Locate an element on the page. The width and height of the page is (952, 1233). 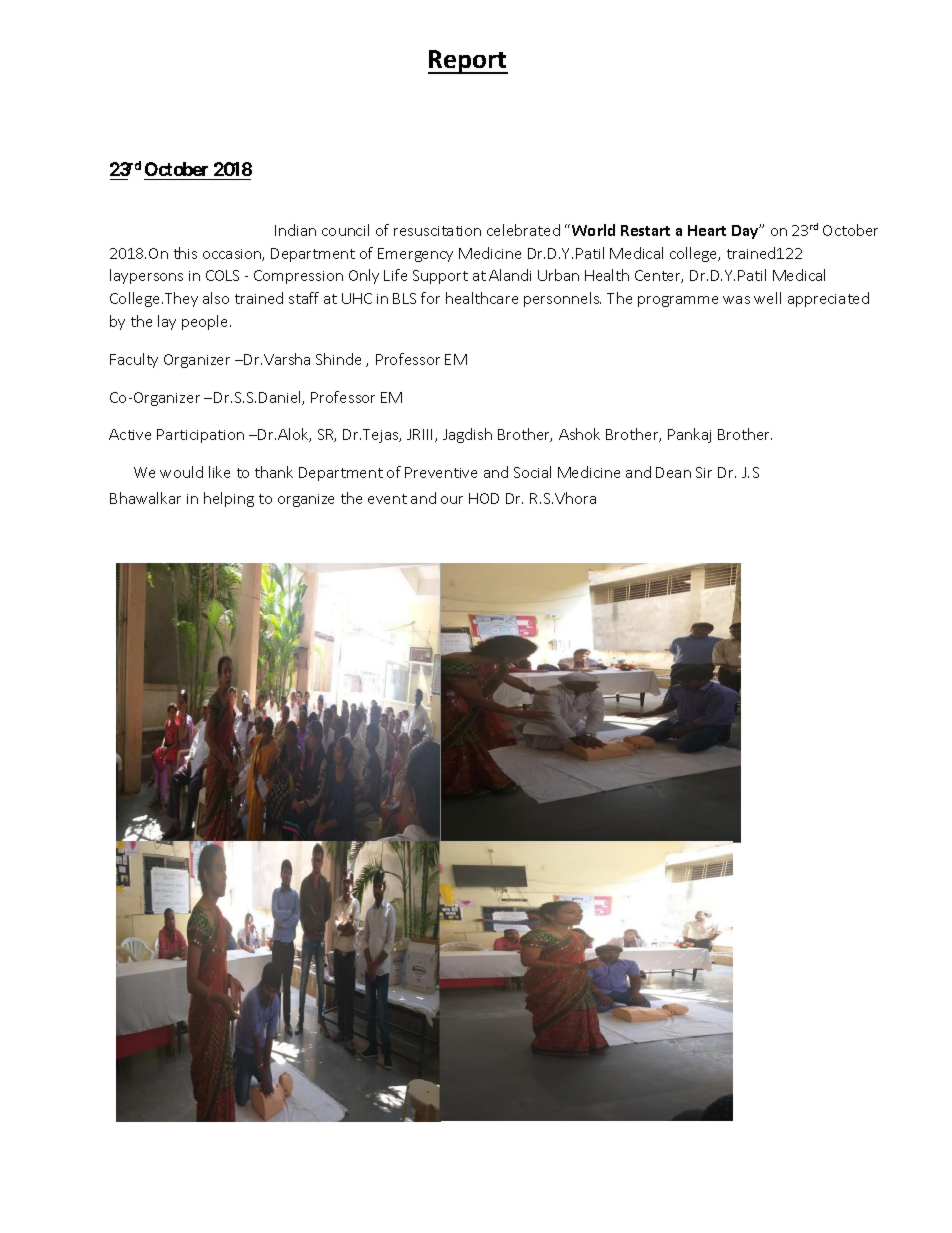
Indian is located at coordinates (295, 230).
